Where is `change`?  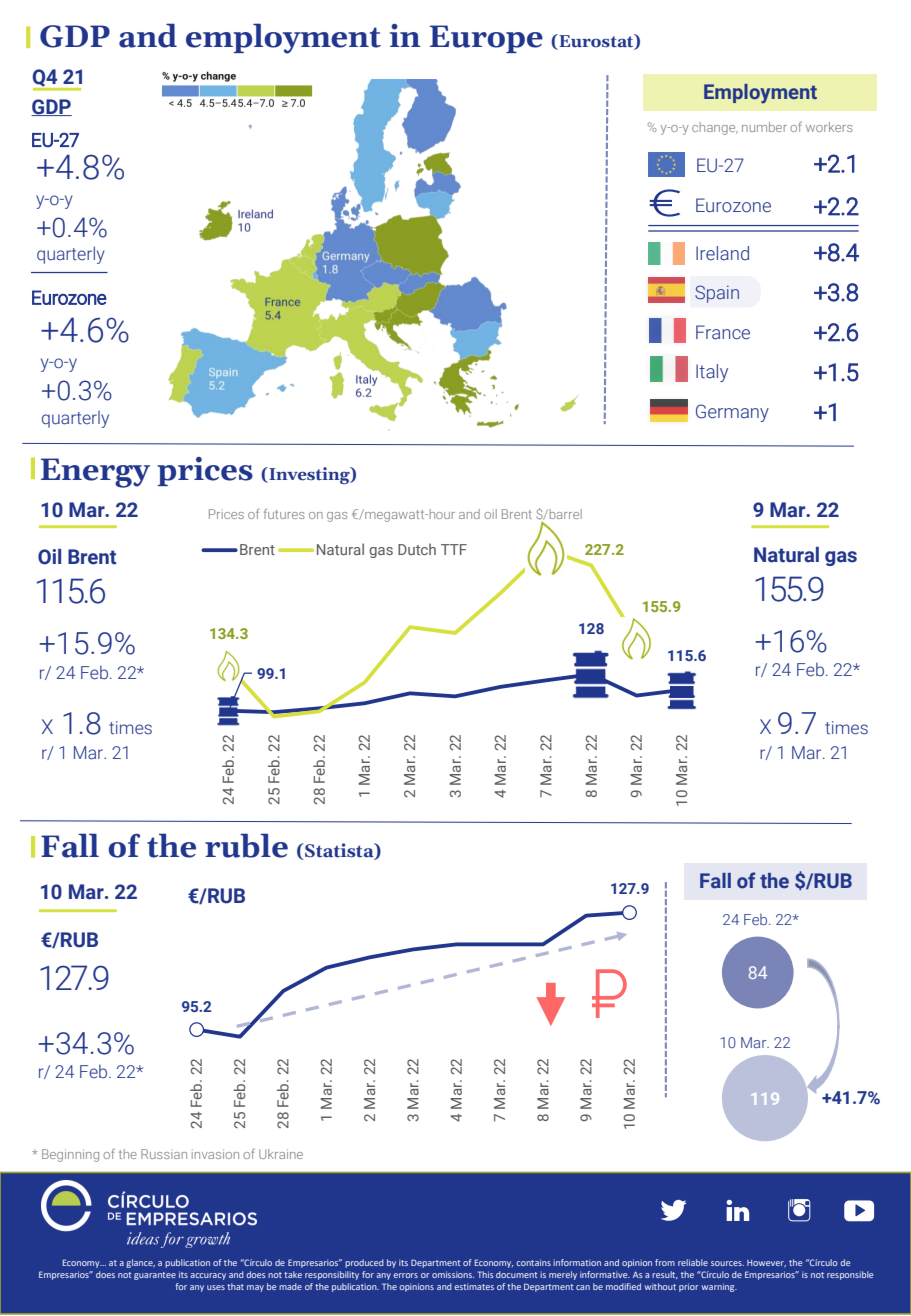 change is located at coordinates (715, 128).
